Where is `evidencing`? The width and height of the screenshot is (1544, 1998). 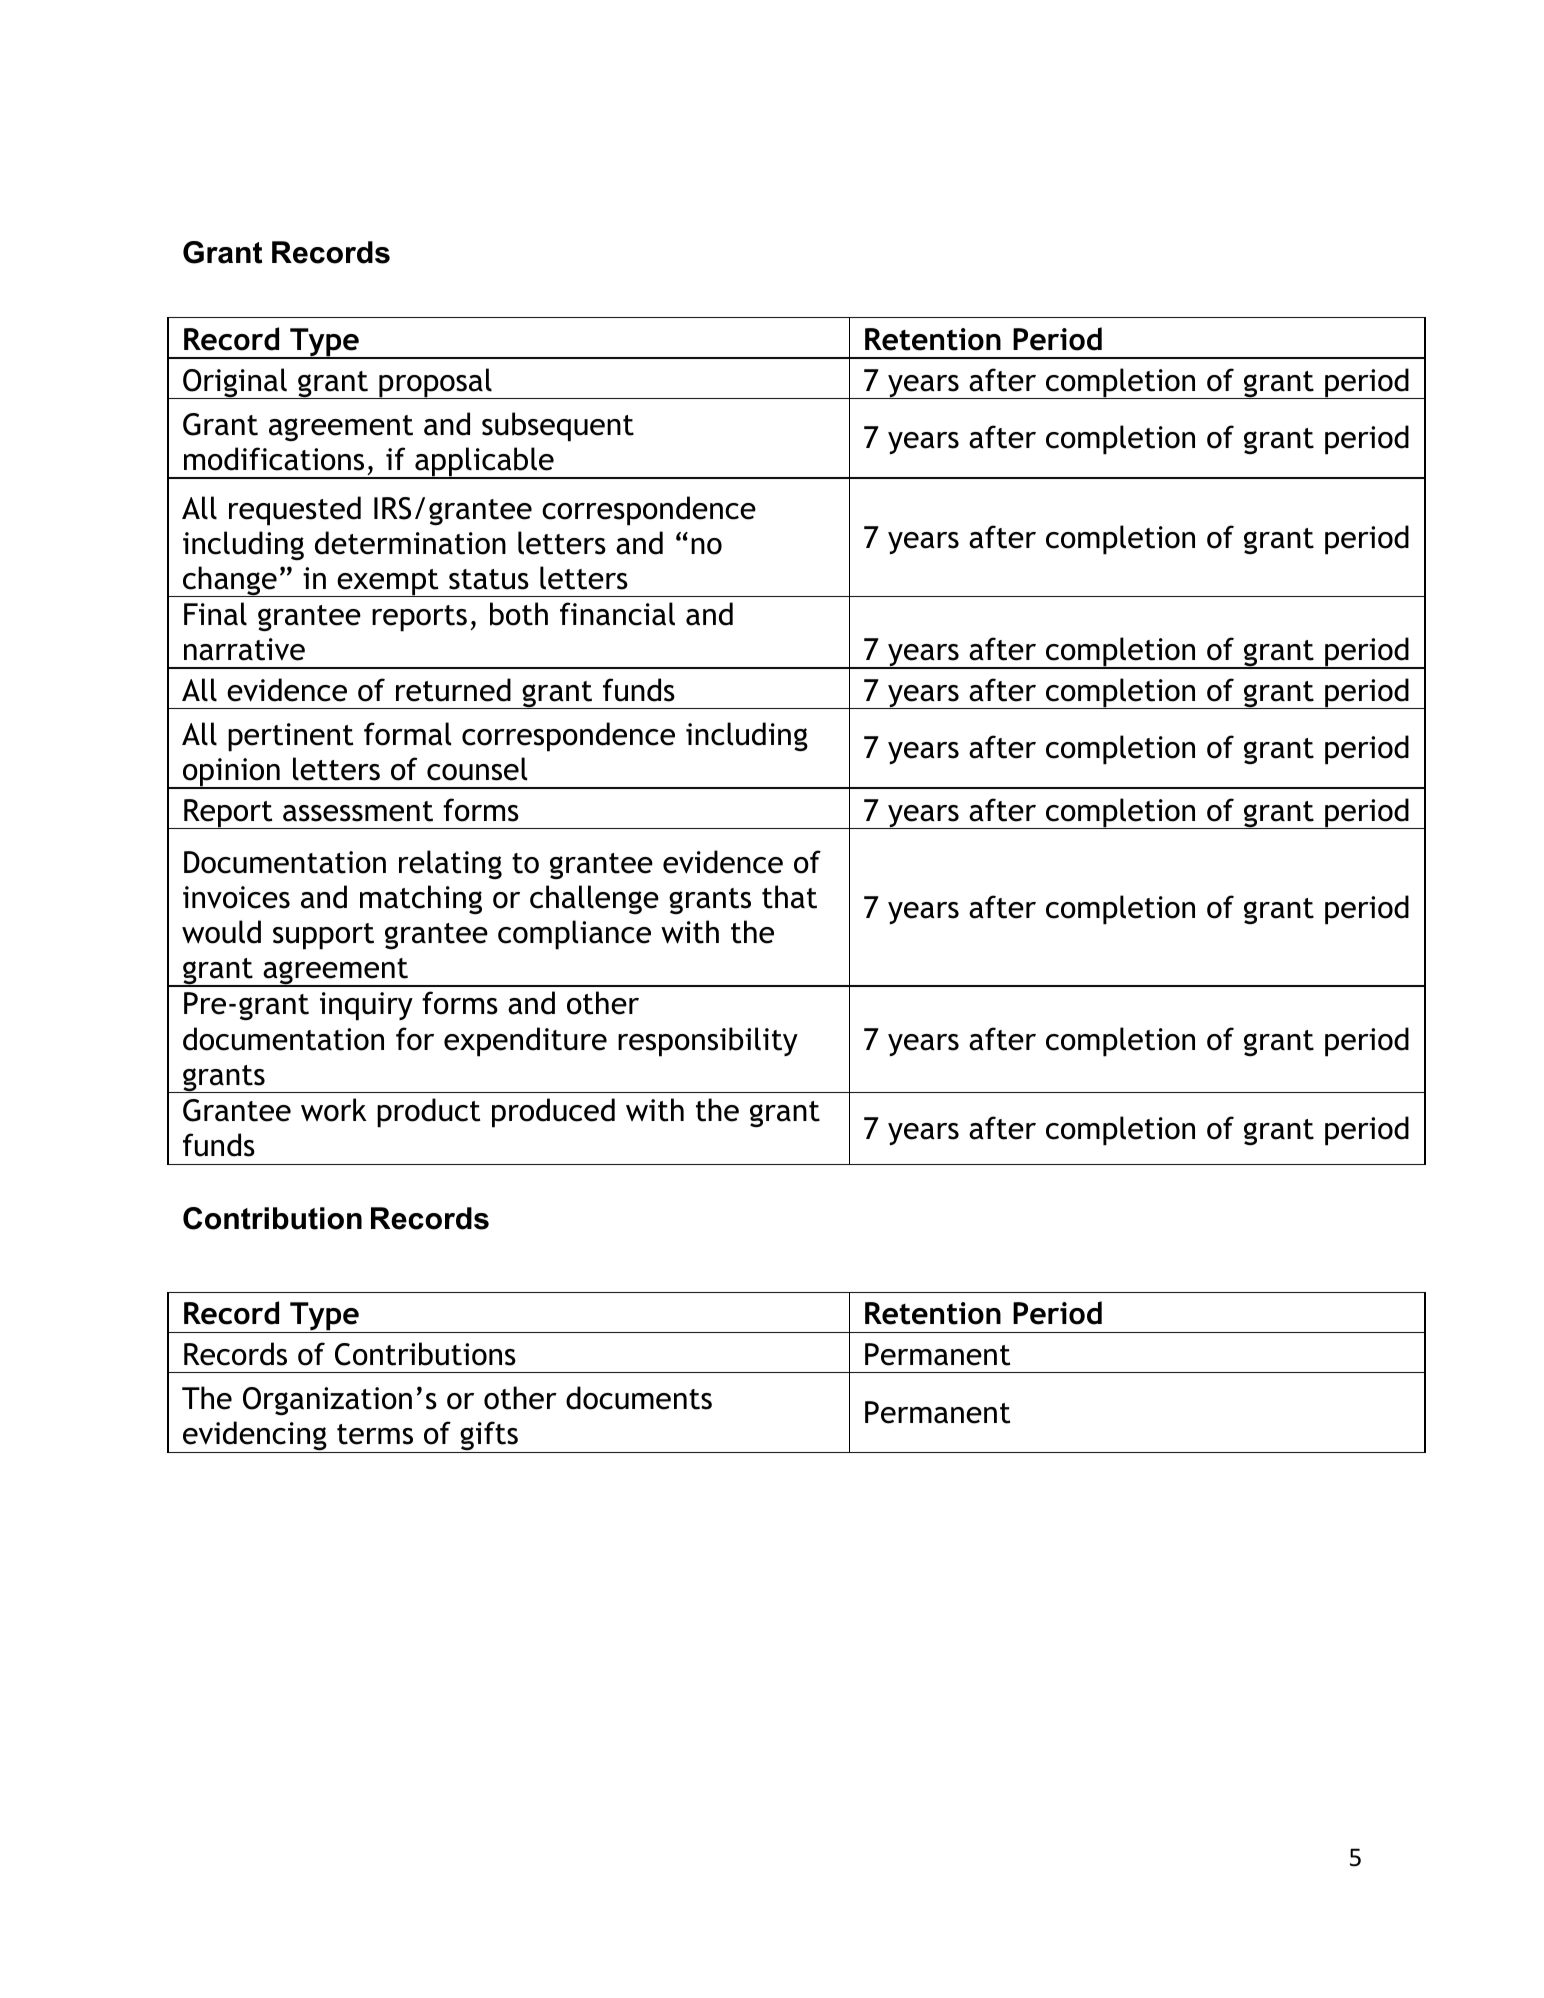 evidencing is located at coordinates (255, 1437).
